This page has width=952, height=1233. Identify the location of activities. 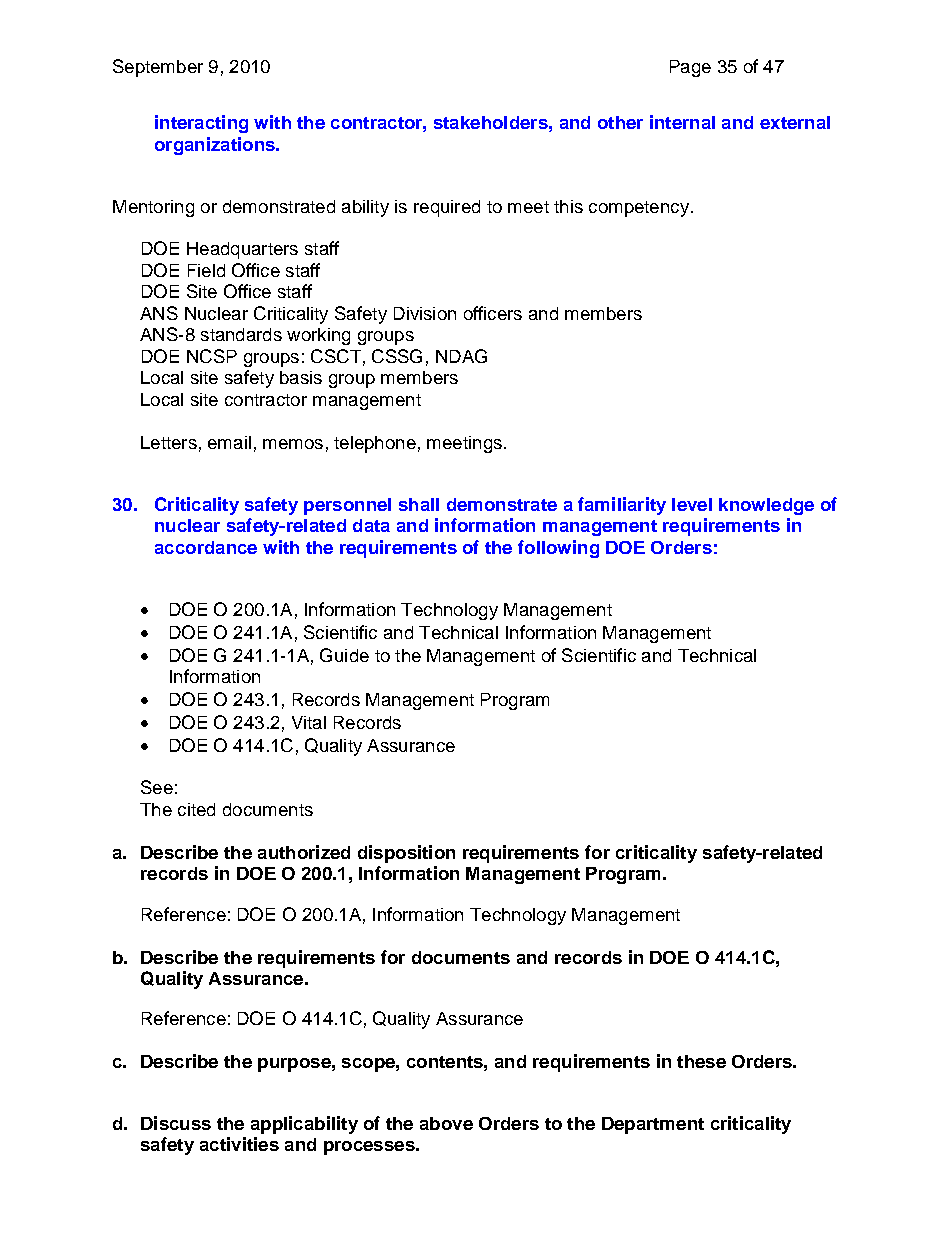
(239, 1144).
